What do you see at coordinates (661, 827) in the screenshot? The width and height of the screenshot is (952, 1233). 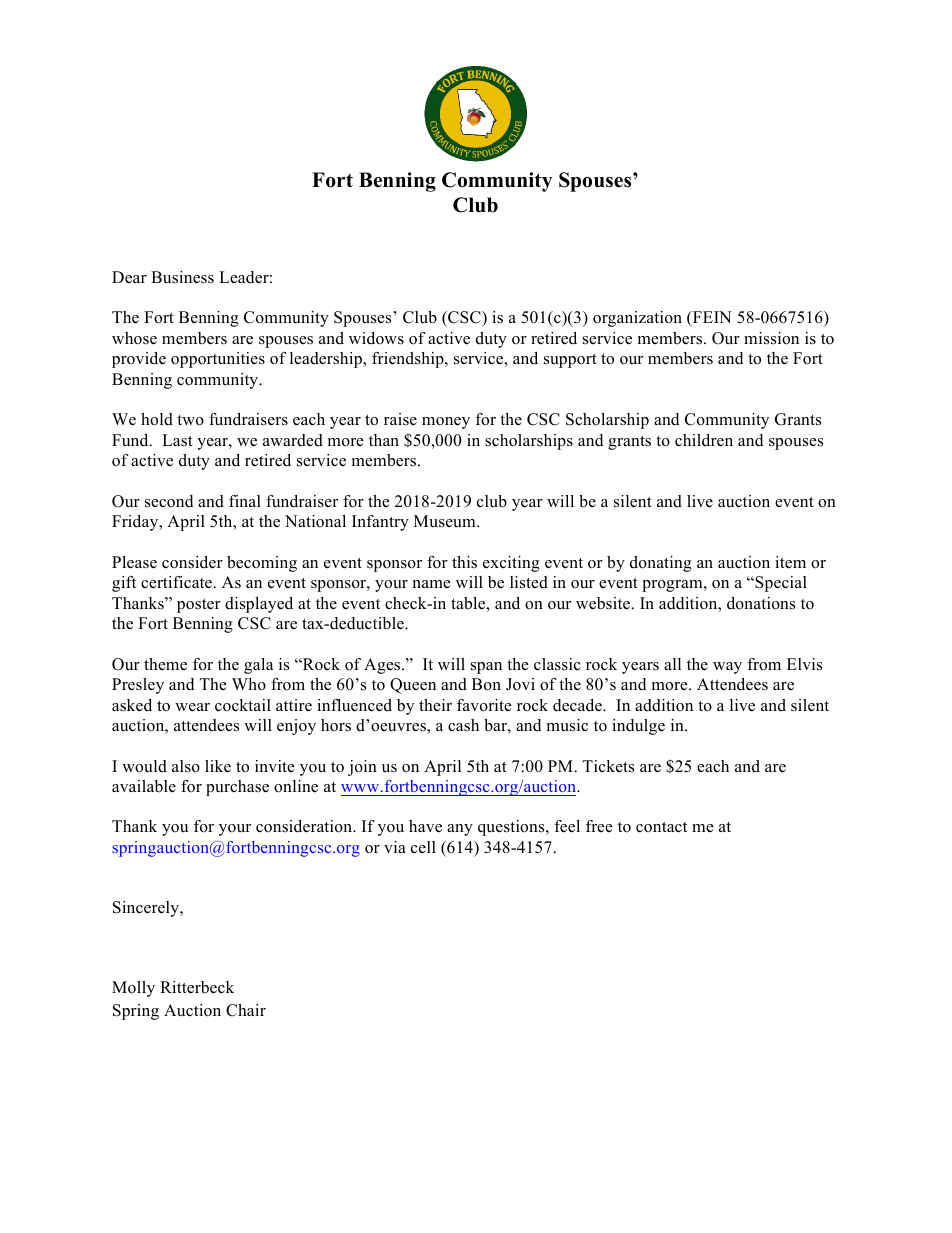 I see `contact` at bounding box center [661, 827].
